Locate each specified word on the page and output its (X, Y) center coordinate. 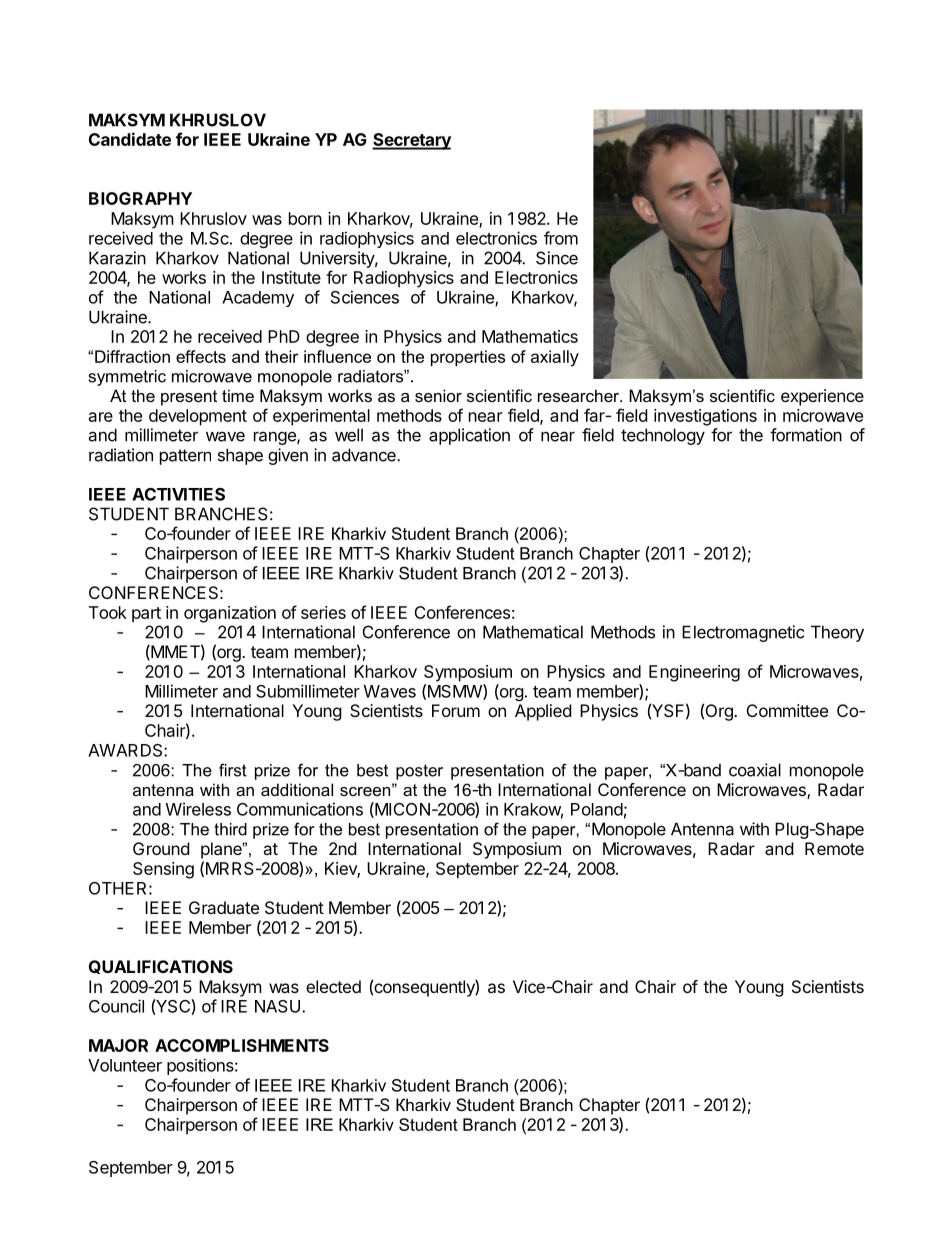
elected (333, 986)
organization (230, 614)
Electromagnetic (743, 633)
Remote (834, 848)
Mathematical (533, 632)
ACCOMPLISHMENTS (242, 1045)
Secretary (411, 141)
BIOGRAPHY (140, 198)
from (561, 238)
